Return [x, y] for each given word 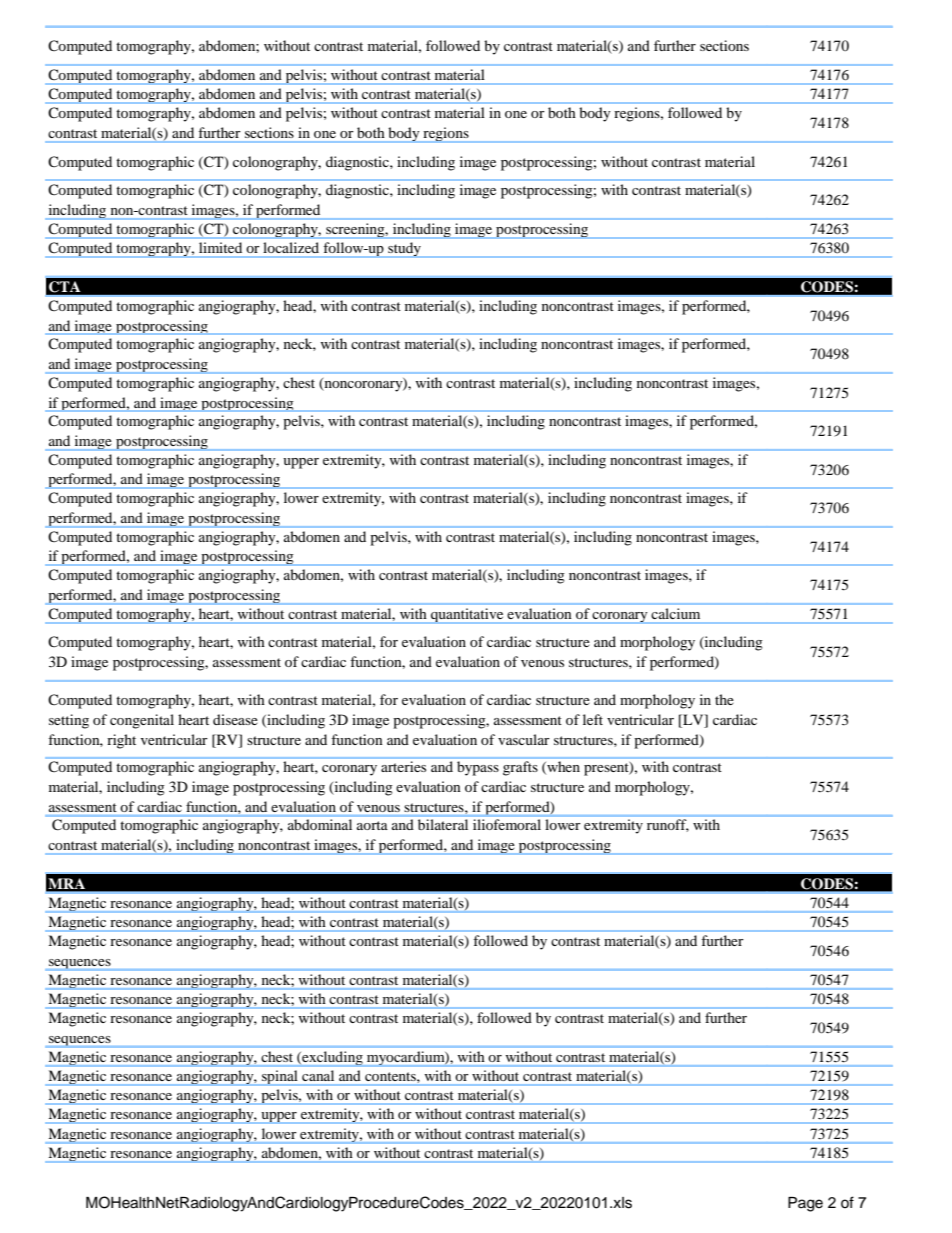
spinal [280, 1078]
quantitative [467, 616]
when [562, 767]
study [404, 250]
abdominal [320, 824]
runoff [668, 825]
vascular [524, 739]
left [593, 719]
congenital [142, 721]
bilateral [443, 824]
